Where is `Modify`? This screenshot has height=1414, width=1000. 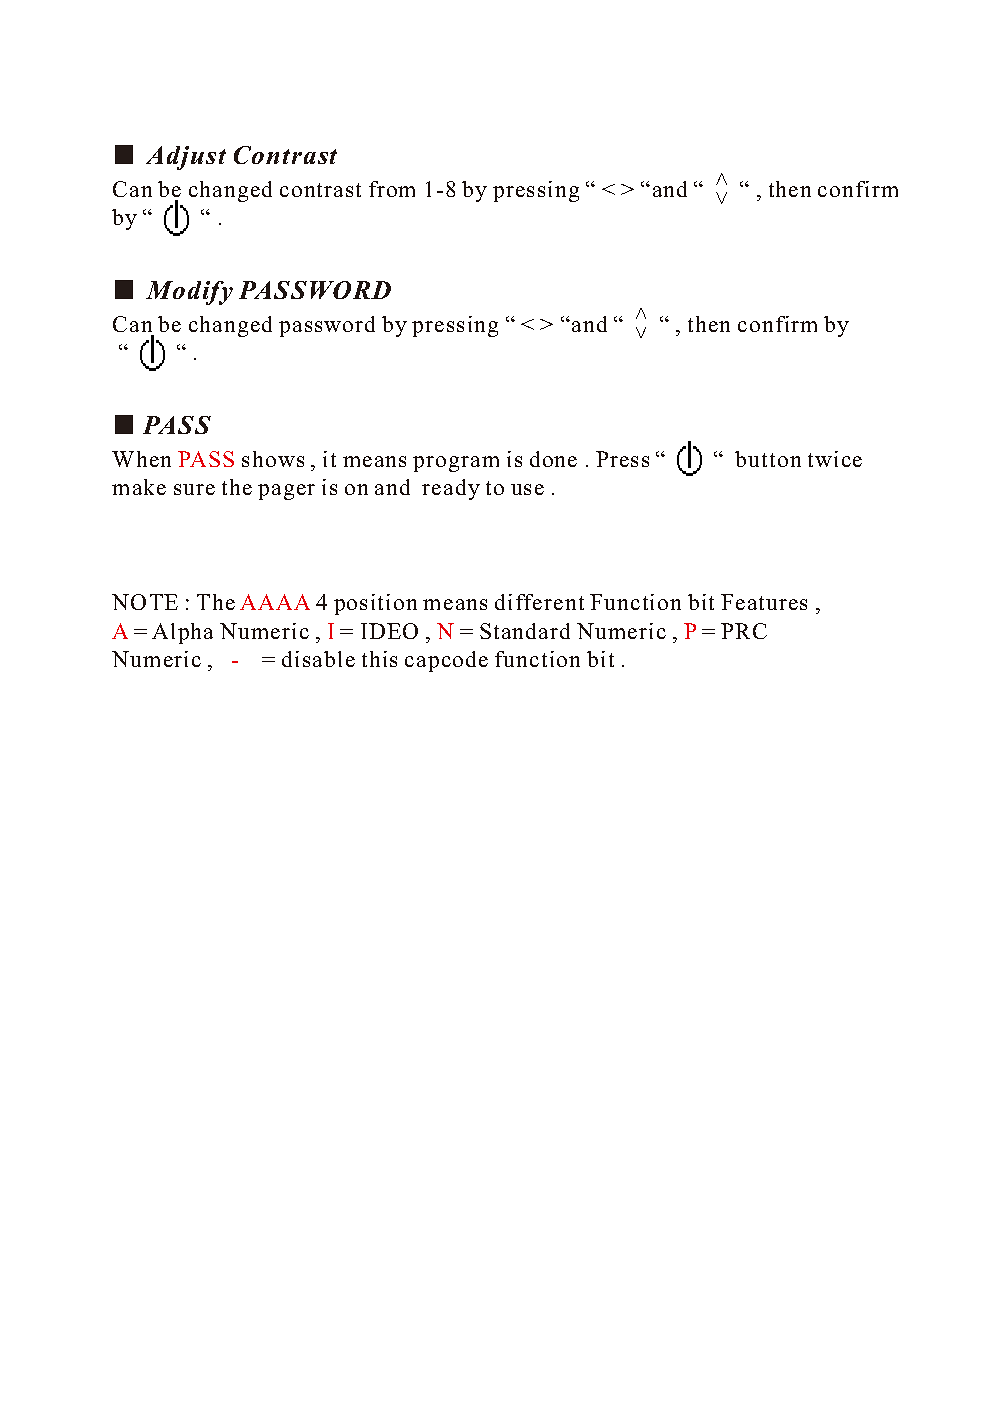 Modify is located at coordinates (189, 293).
